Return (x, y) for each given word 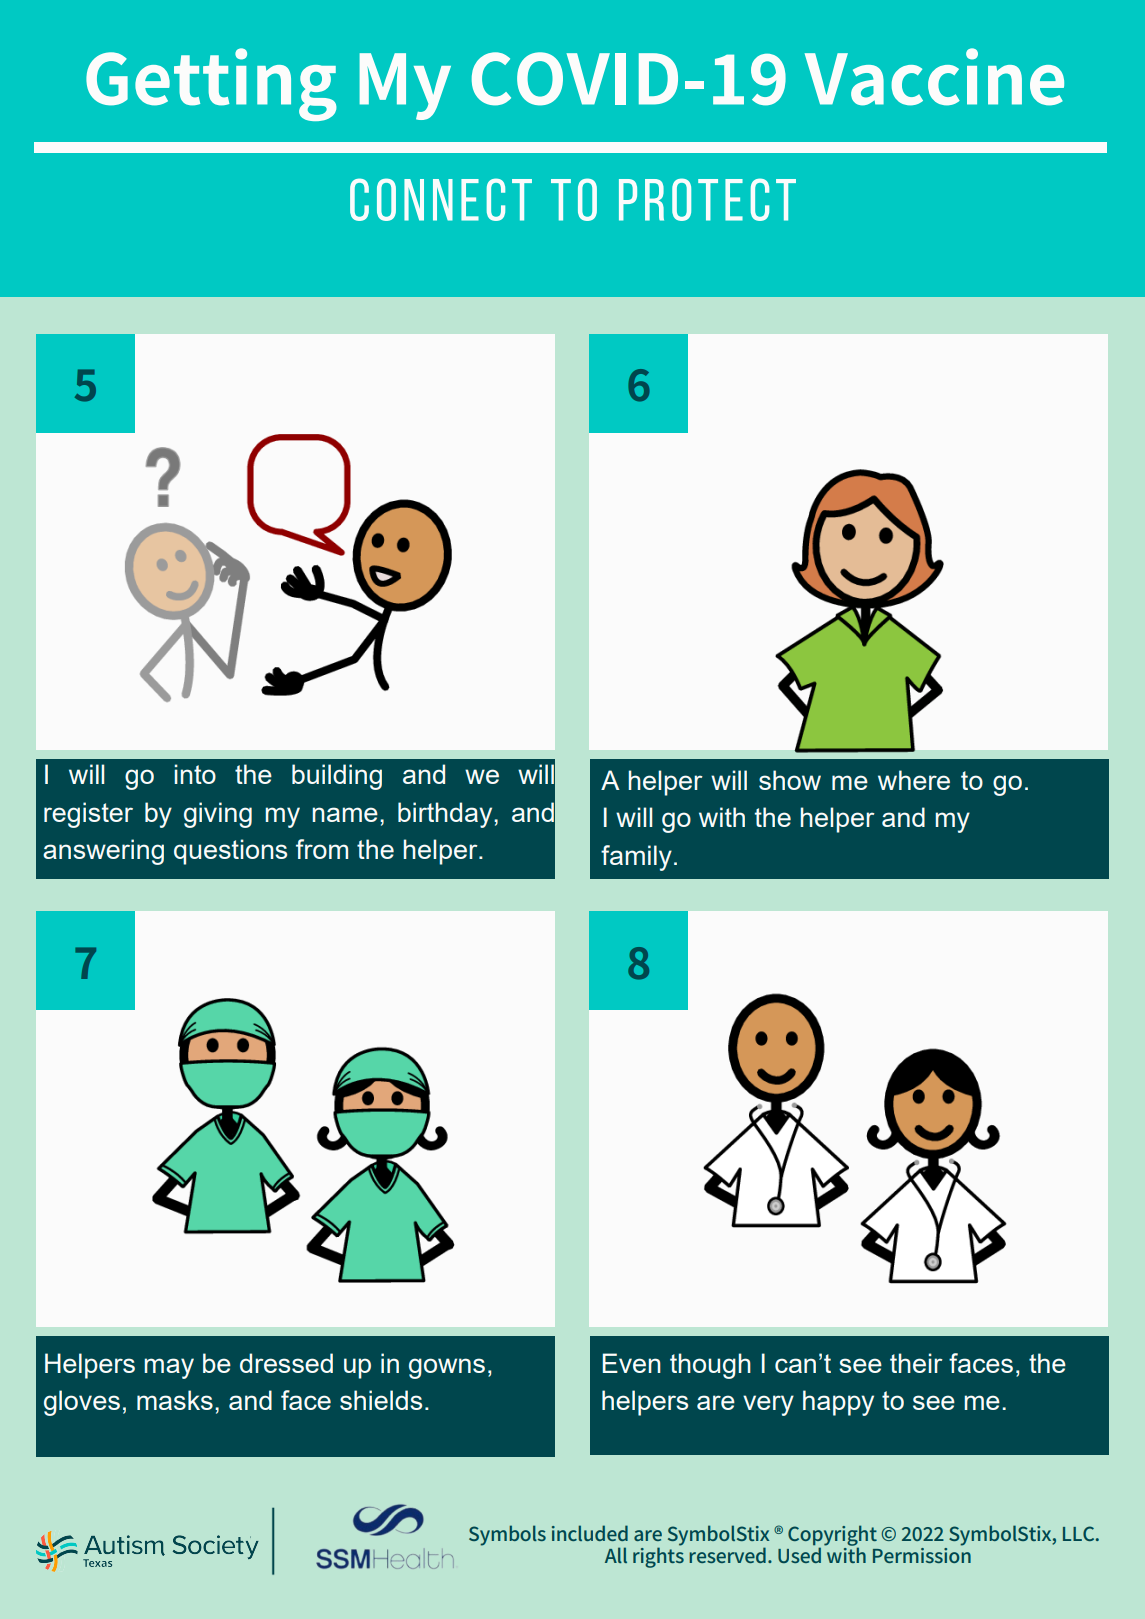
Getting (211, 84)
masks (175, 1400)
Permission (922, 1554)
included (590, 1533)
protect (707, 199)
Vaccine (934, 77)
